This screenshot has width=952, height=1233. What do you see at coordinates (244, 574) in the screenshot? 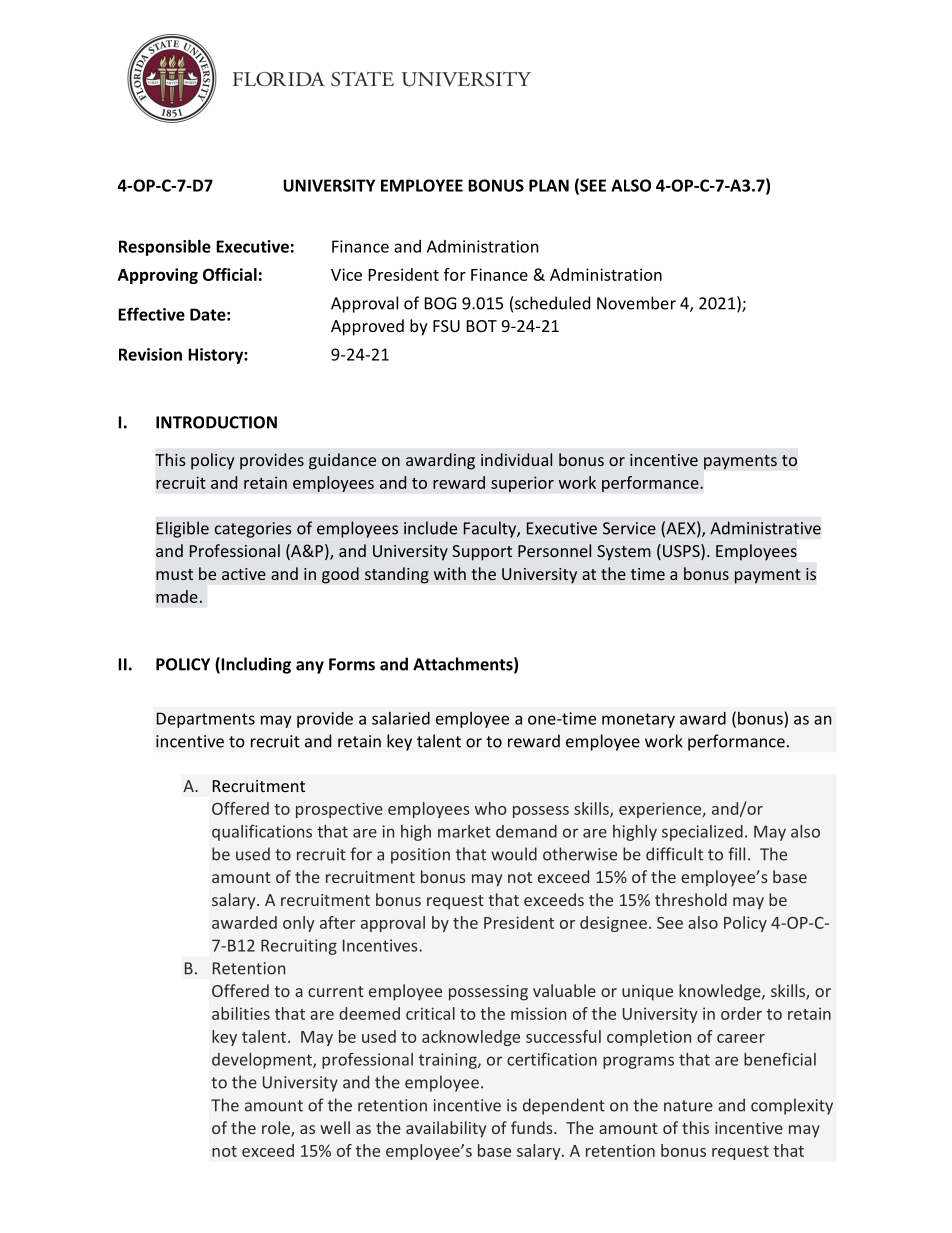
I see `active` at bounding box center [244, 574].
